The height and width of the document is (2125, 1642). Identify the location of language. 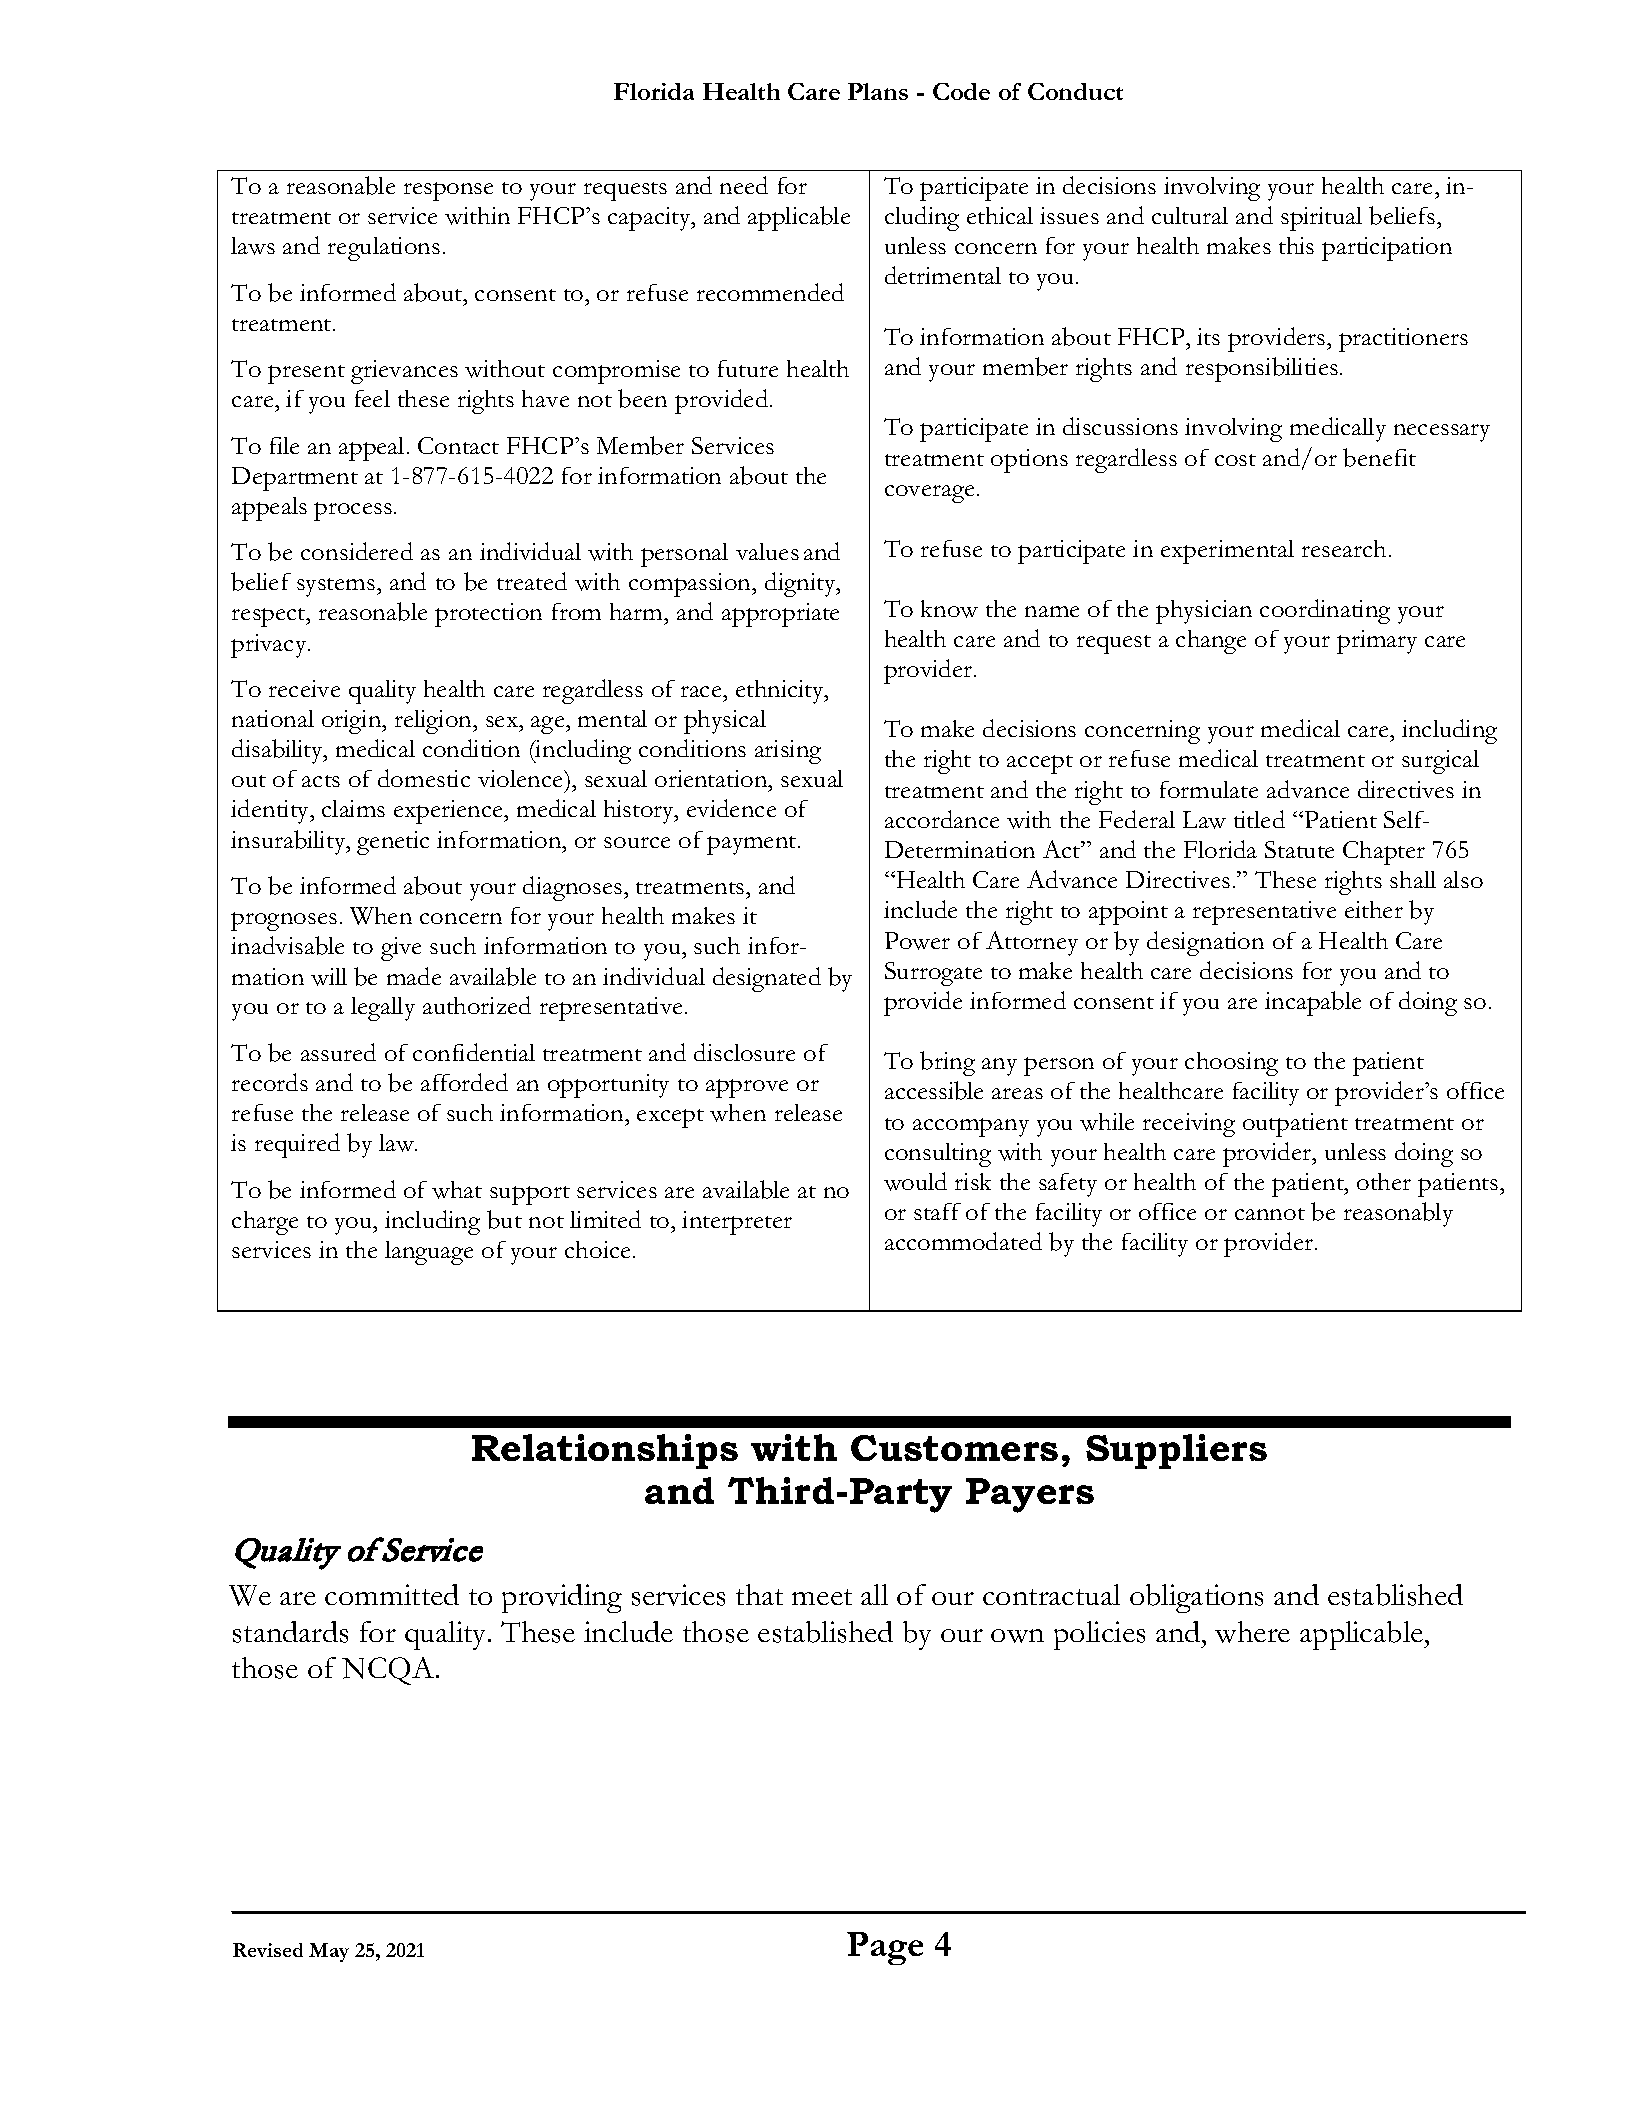
(429, 1253).
